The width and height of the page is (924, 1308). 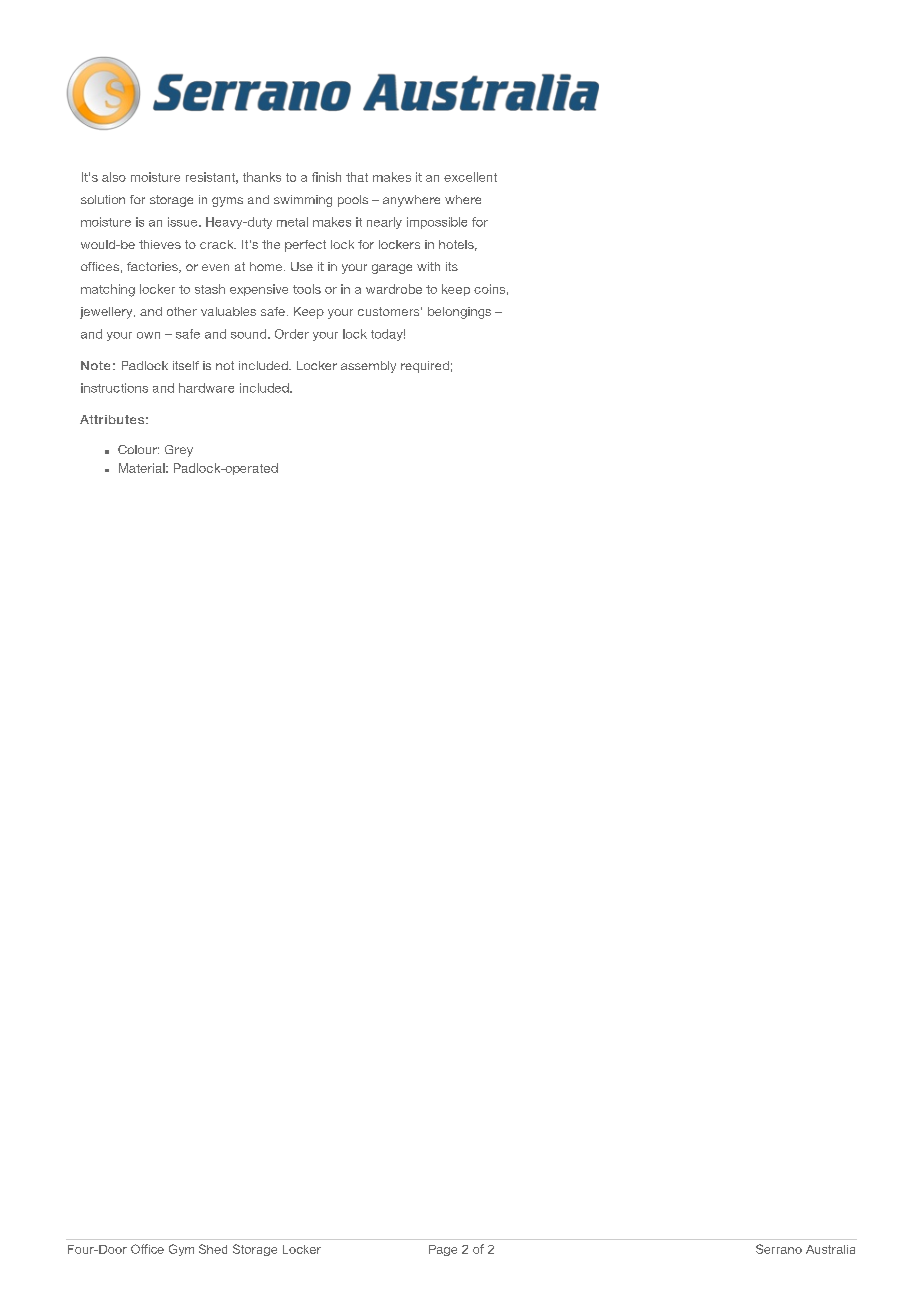 What do you see at coordinates (443, 1250) in the page?
I see `Page` at bounding box center [443, 1250].
